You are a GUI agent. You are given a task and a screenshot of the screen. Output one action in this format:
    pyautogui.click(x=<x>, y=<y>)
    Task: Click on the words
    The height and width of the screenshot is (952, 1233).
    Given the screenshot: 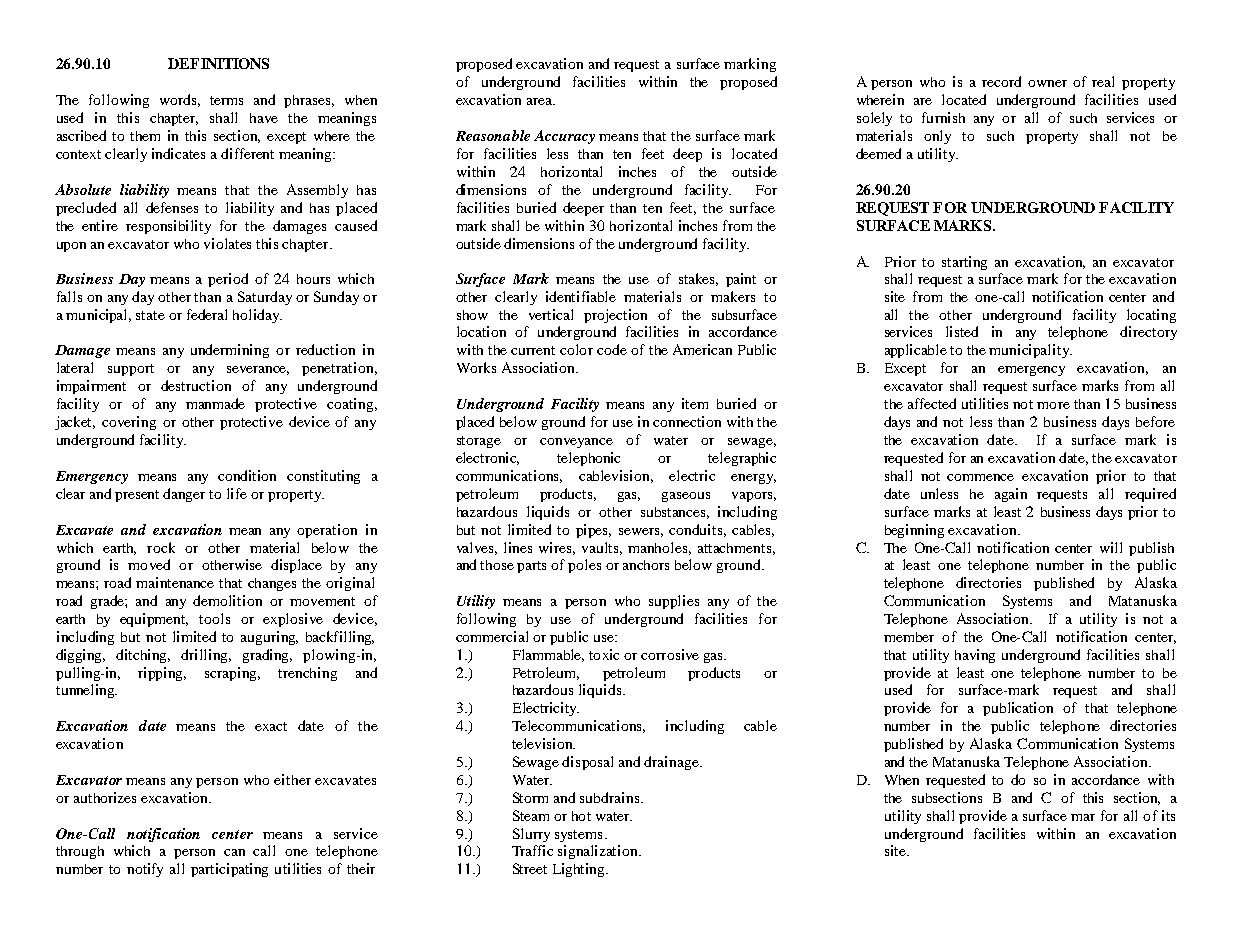 What is the action you would take?
    pyautogui.click(x=180, y=100)
